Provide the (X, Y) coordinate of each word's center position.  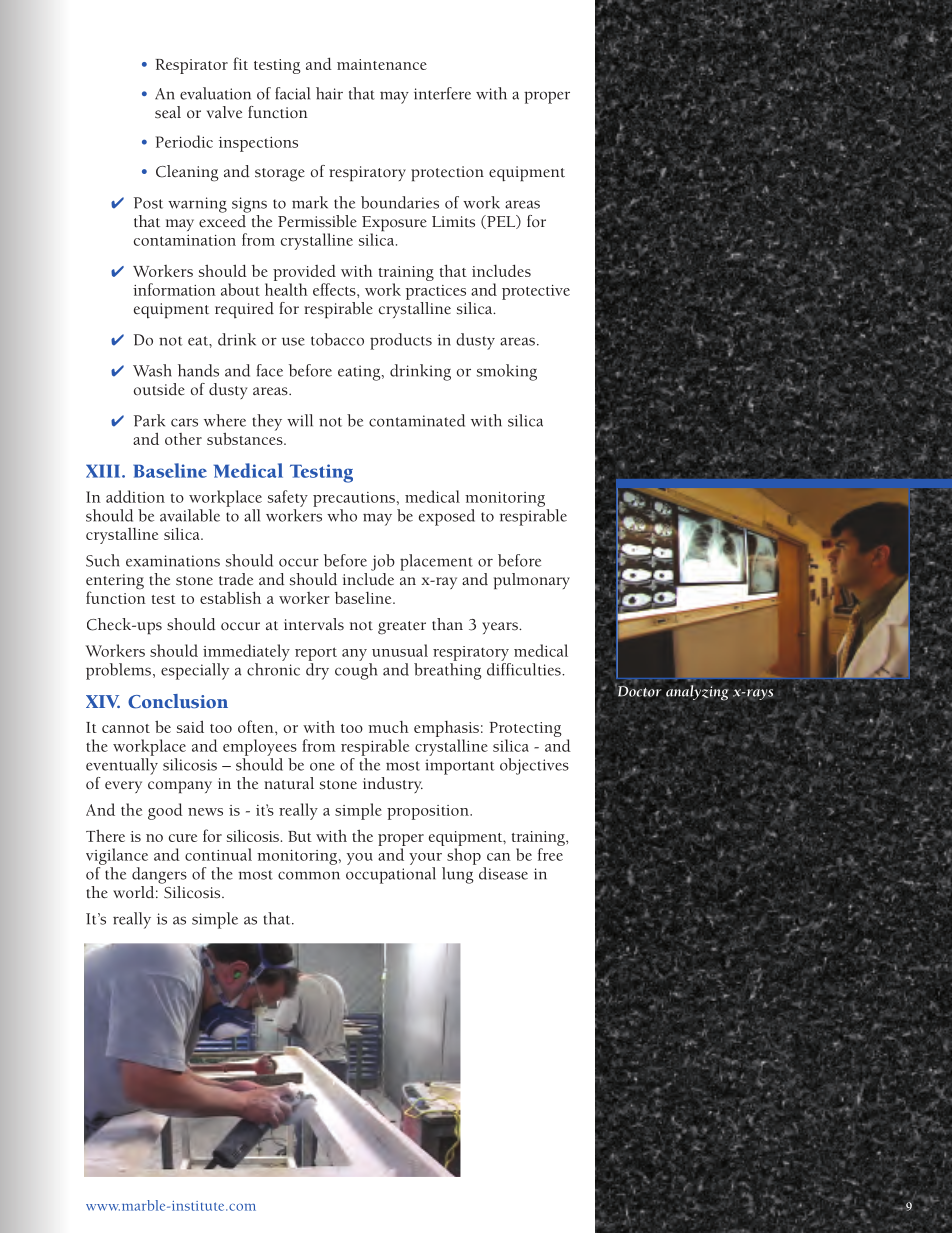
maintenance (382, 64)
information (174, 289)
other (183, 439)
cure (183, 838)
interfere (442, 93)
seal (168, 112)
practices (436, 292)
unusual (400, 650)
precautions (354, 499)
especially (195, 671)
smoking (507, 372)
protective (536, 292)
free (550, 854)
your (425, 859)
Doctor (638, 690)
